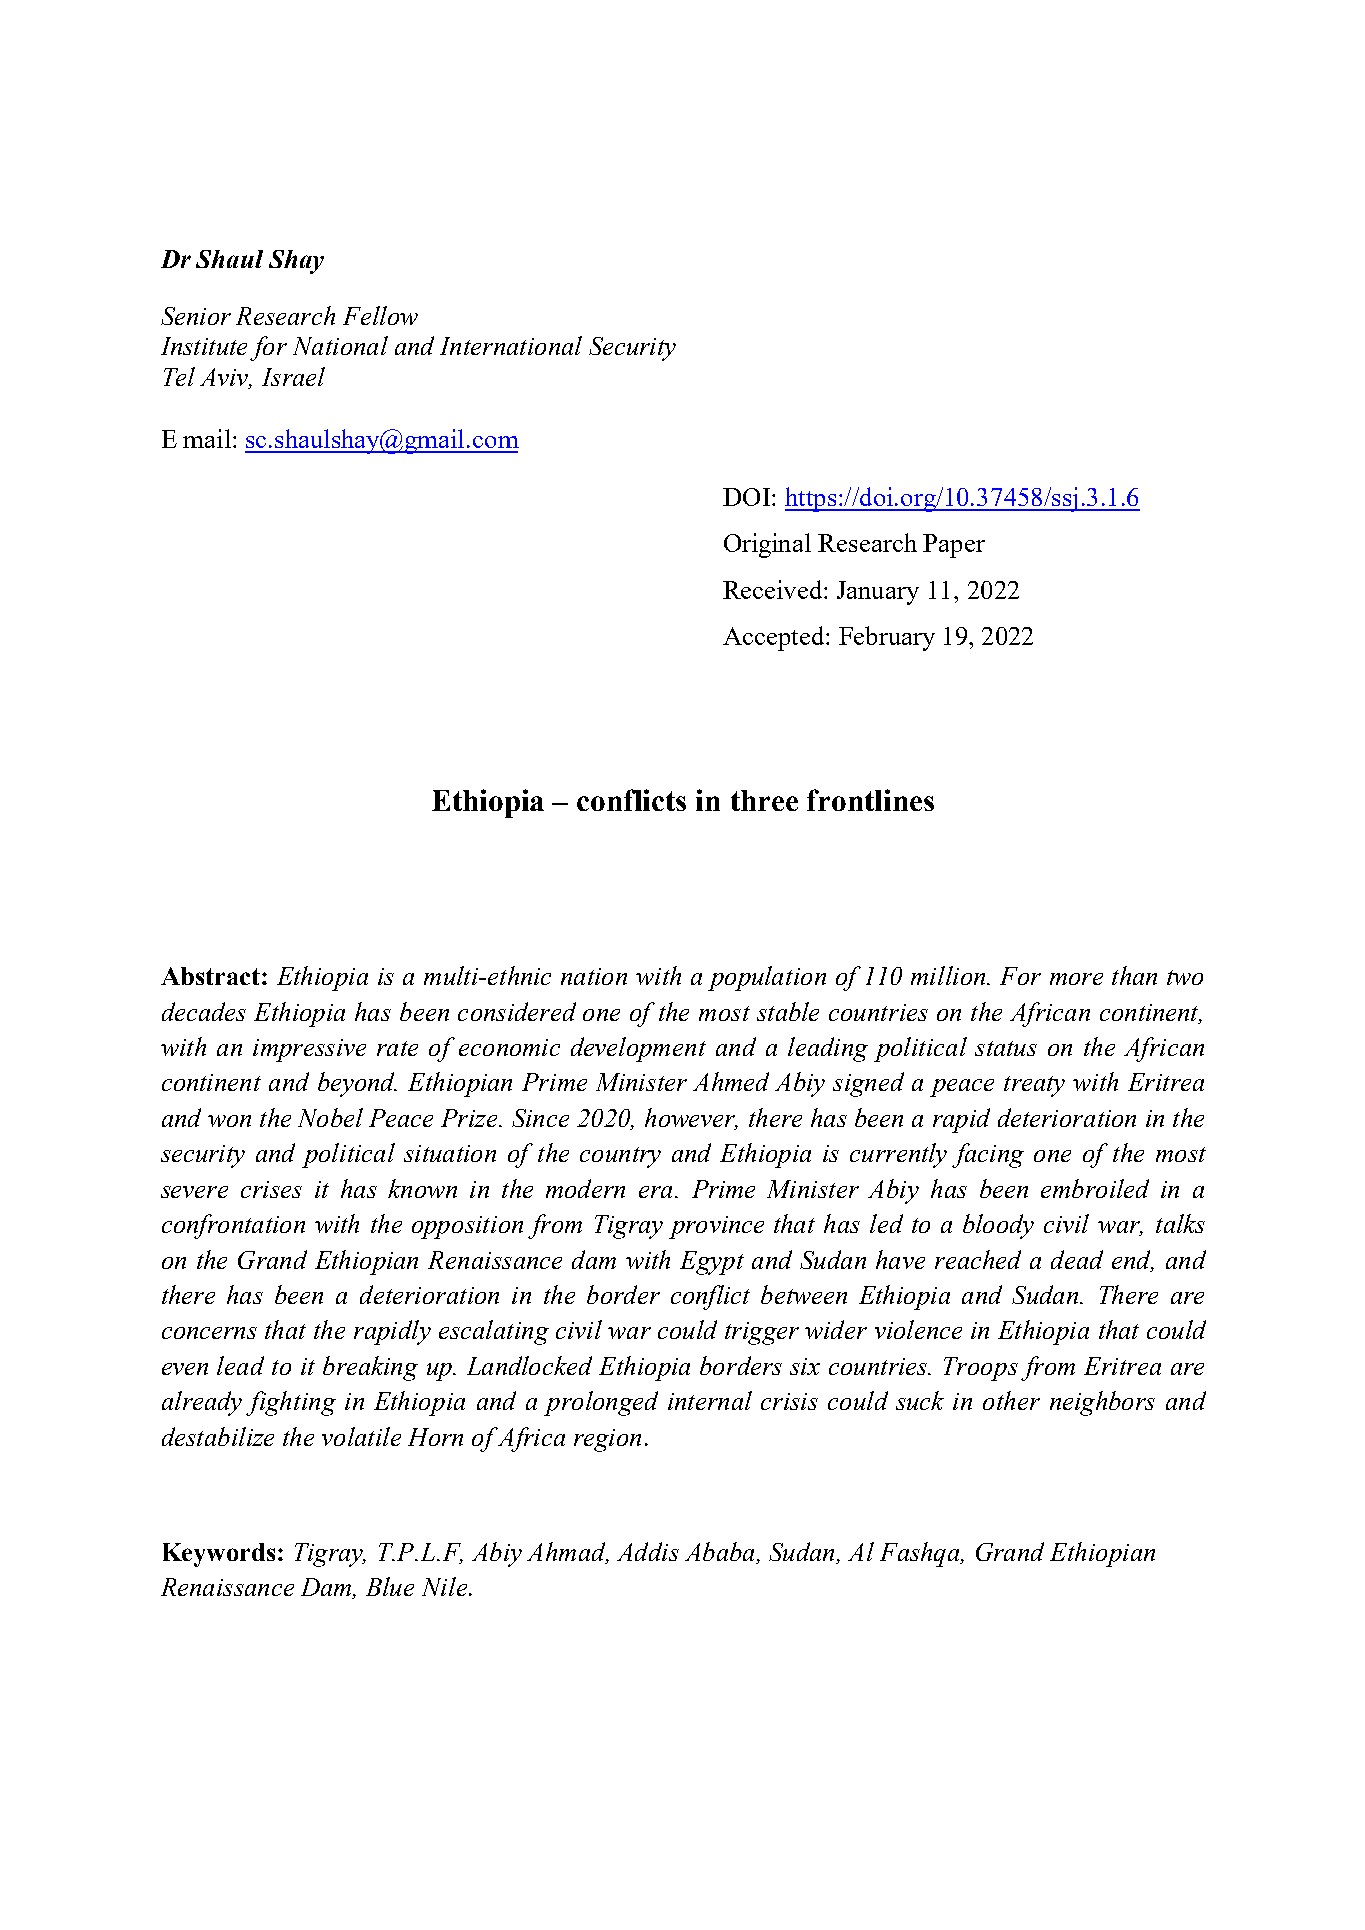 The height and width of the screenshot is (1930, 1365). What do you see at coordinates (293, 376) in the screenshot?
I see `Israel` at bounding box center [293, 376].
